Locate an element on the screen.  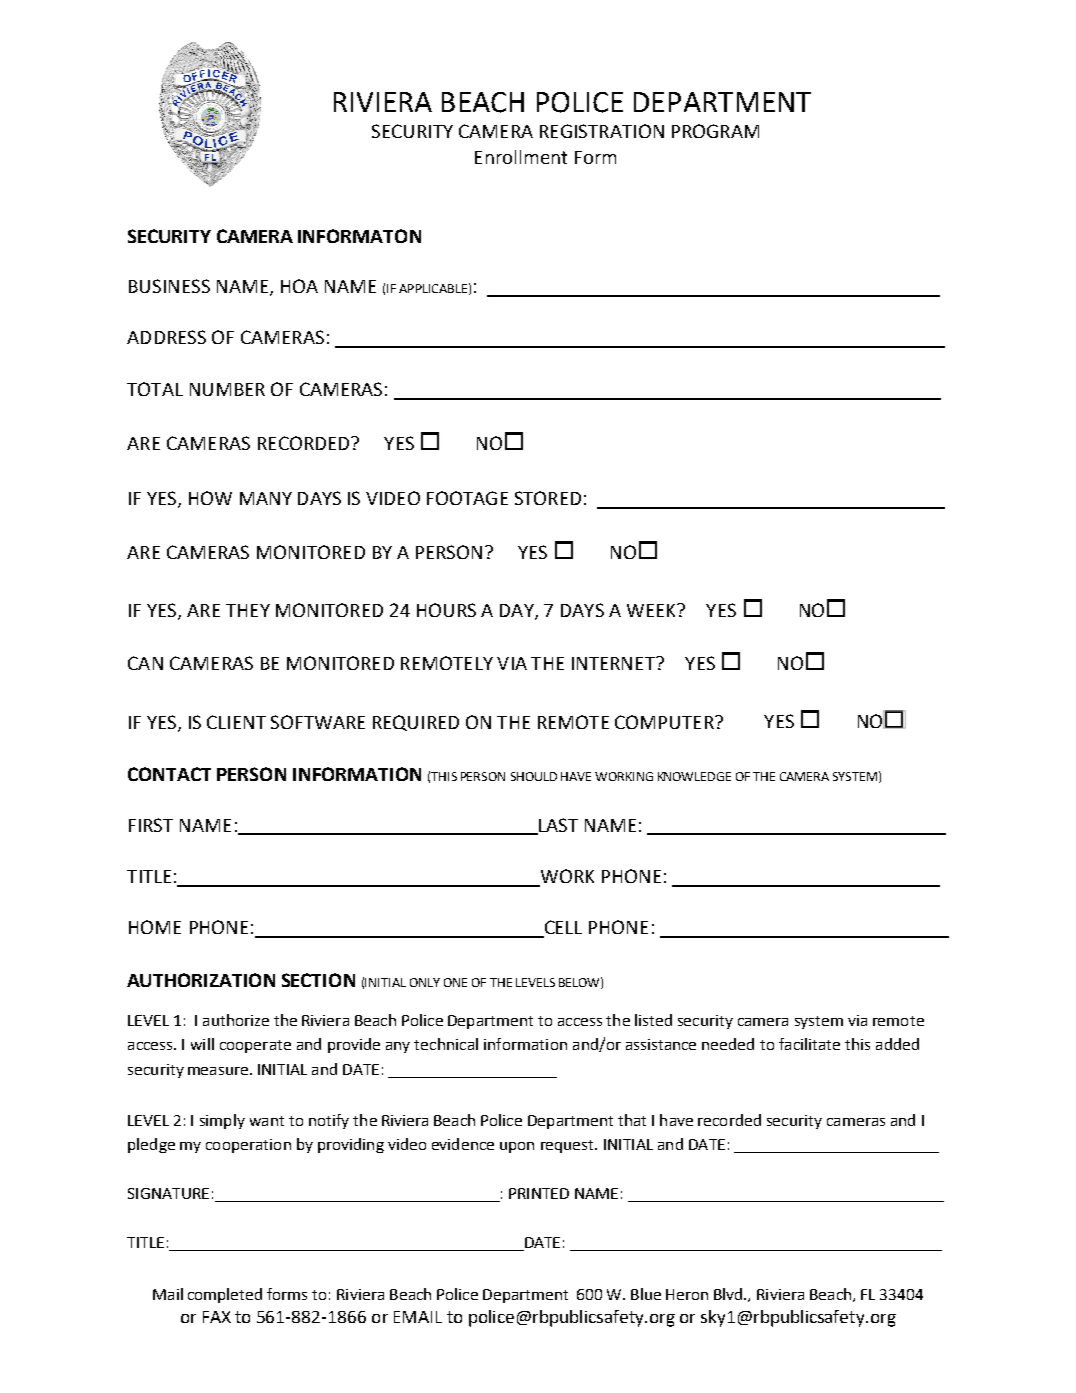
facilitate is located at coordinates (809, 1044).
